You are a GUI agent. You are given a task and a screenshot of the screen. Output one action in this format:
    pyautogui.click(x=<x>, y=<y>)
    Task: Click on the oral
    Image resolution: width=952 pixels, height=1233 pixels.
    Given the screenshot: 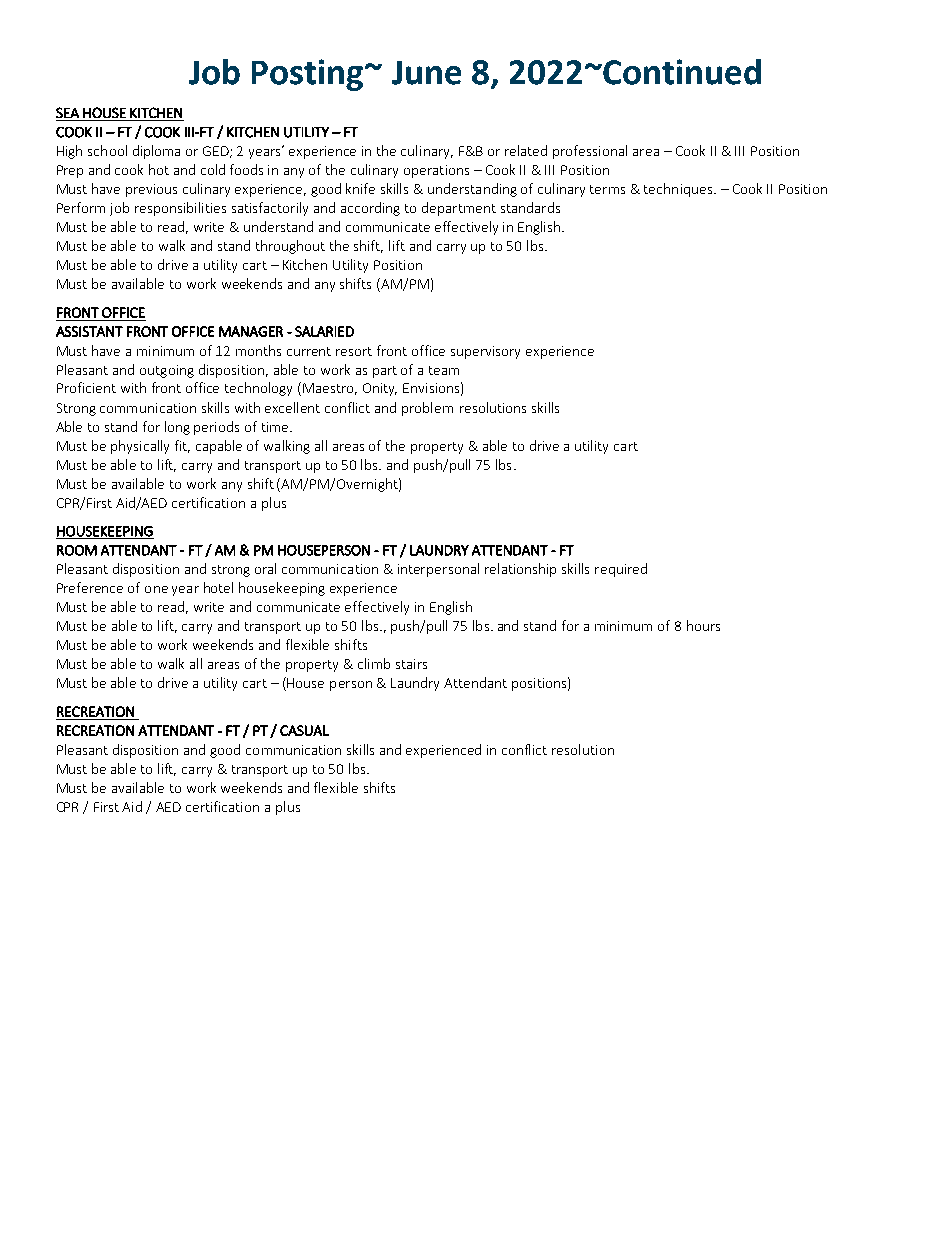 What is the action you would take?
    pyautogui.click(x=265, y=568)
